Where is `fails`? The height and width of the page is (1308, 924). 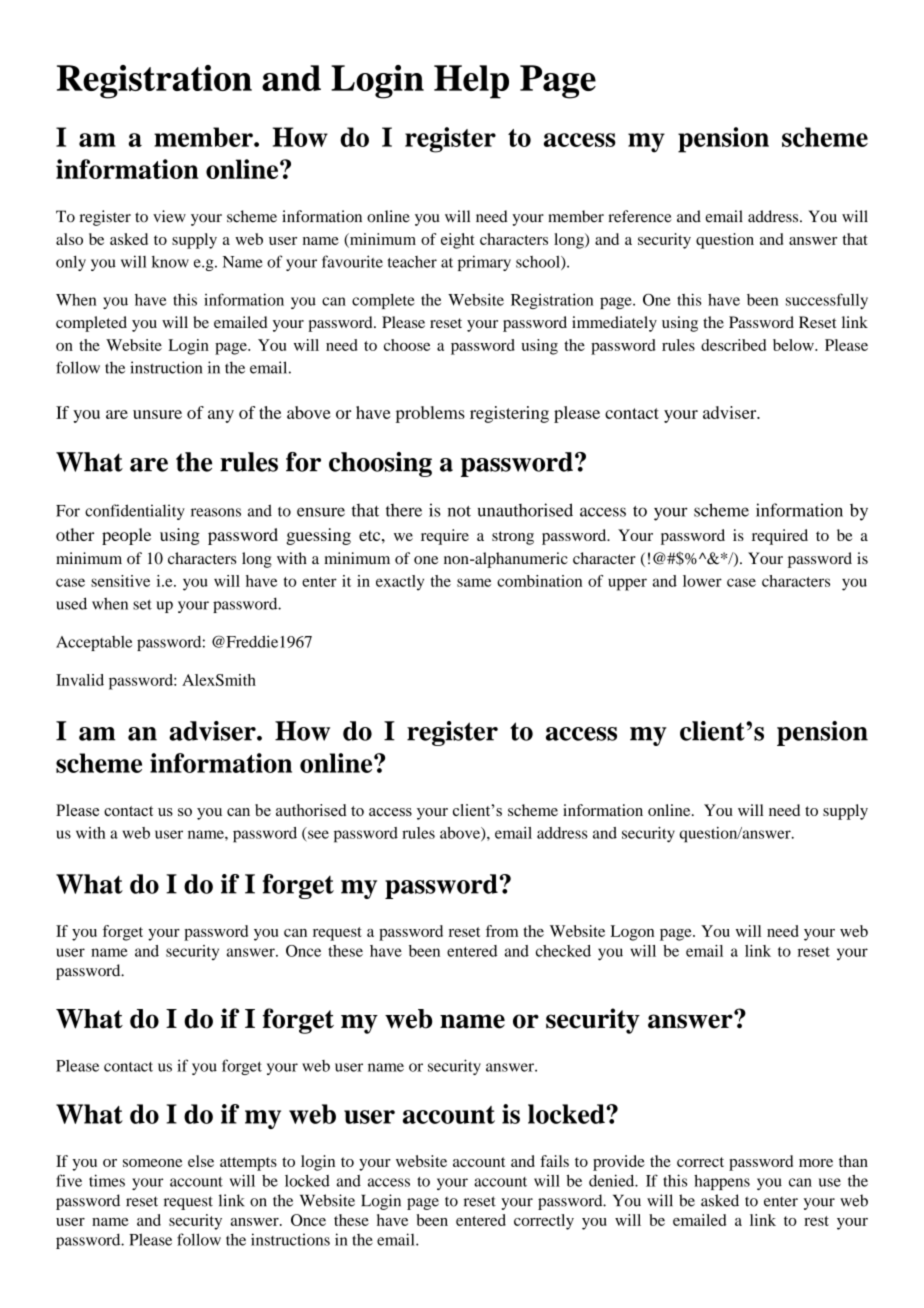
fails is located at coordinates (554, 1161).
